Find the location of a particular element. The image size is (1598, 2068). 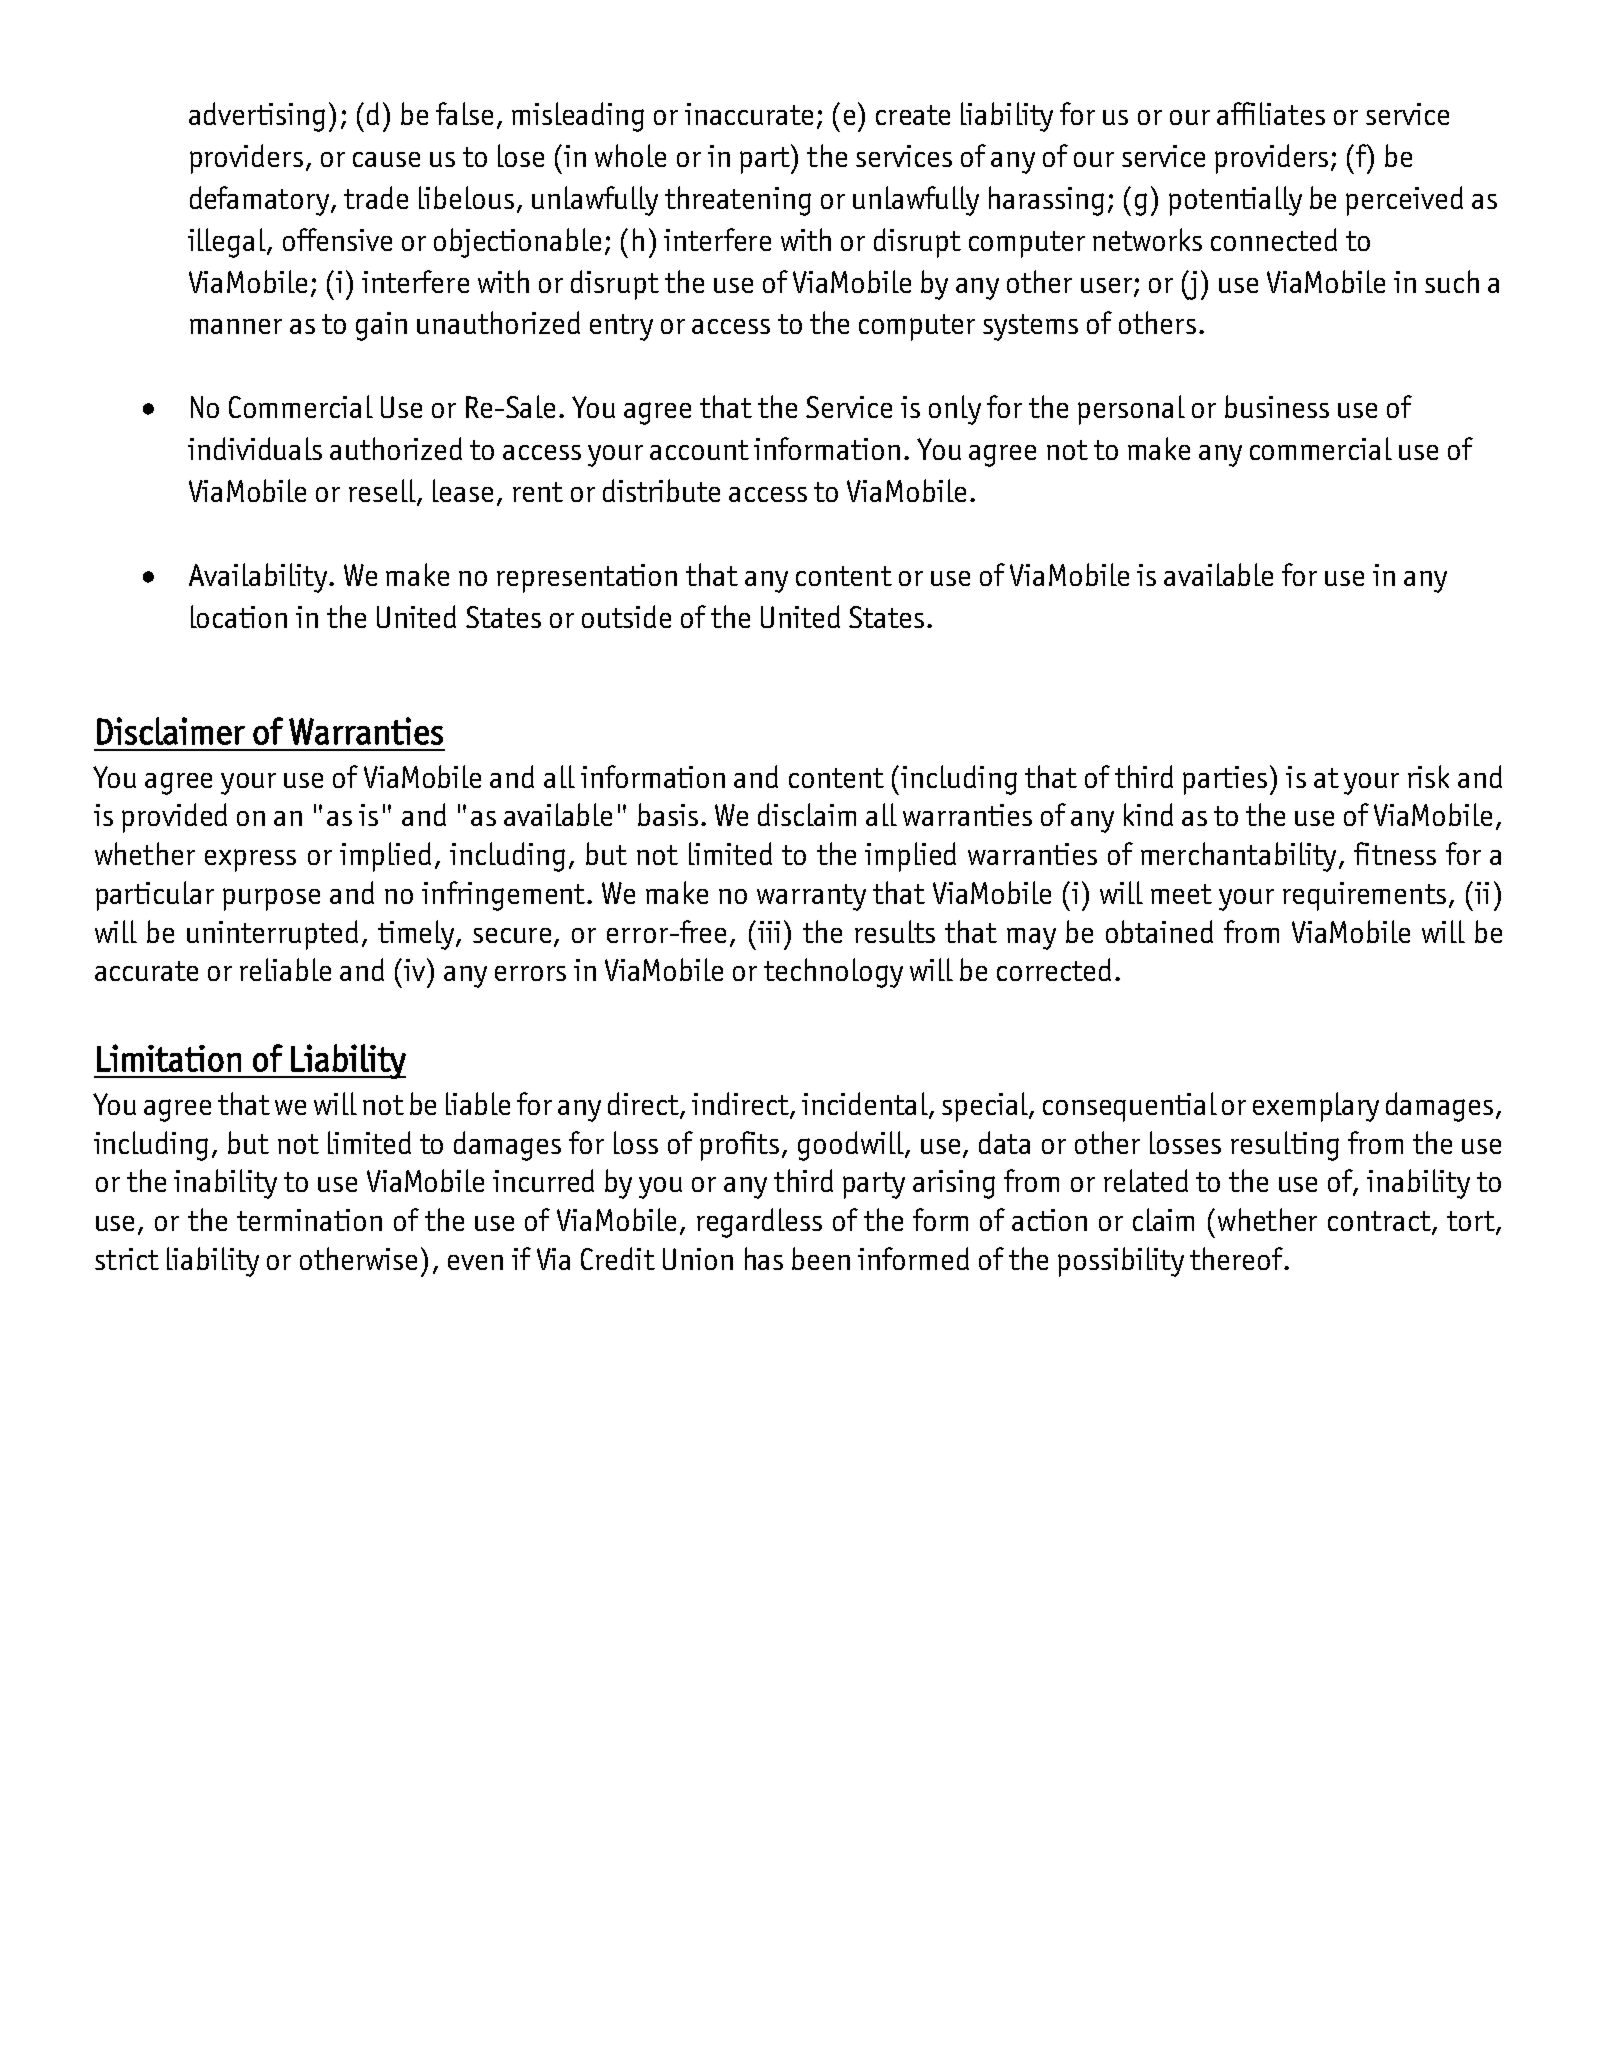

regardless is located at coordinates (759, 1223).
